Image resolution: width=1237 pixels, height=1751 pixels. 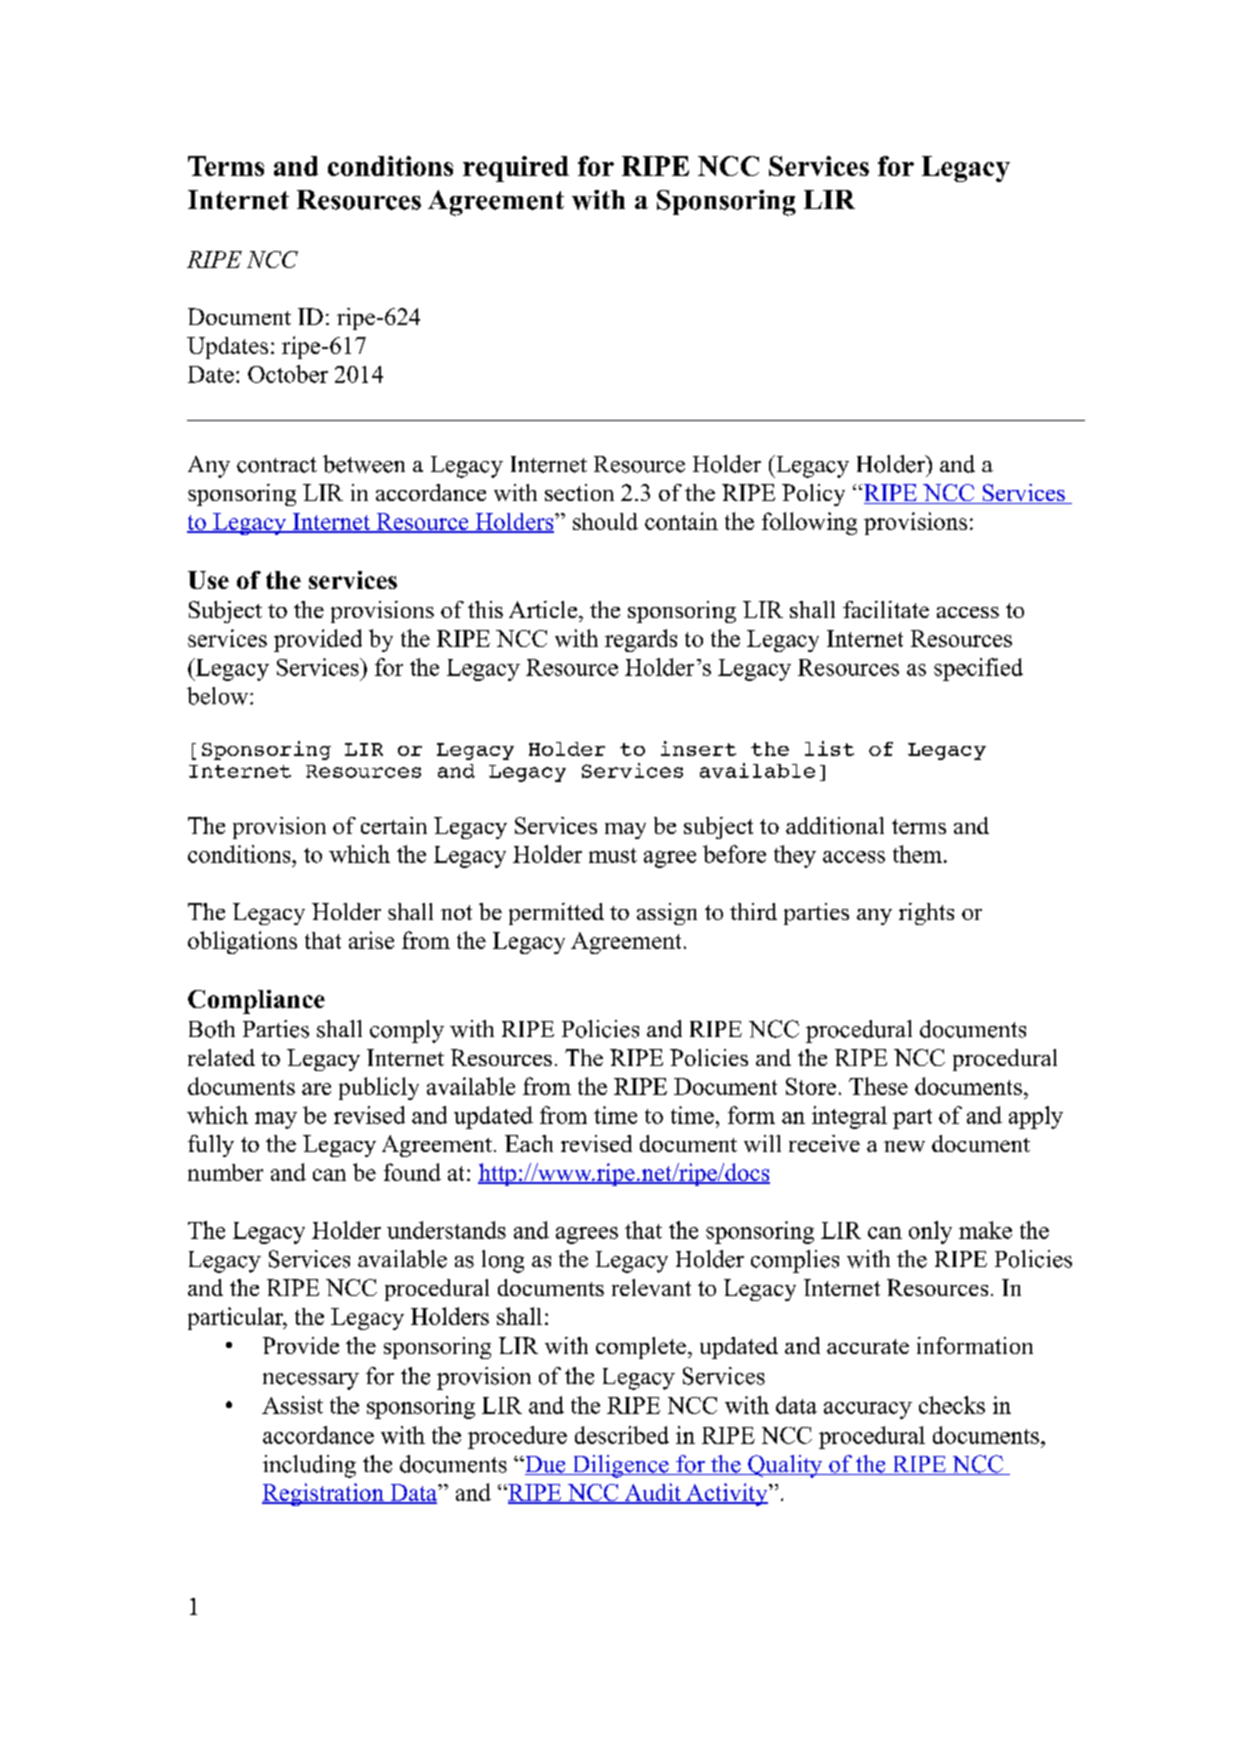 What do you see at coordinates (288, 374) in the document?
I see `October` at bounding box center [288, 374].
